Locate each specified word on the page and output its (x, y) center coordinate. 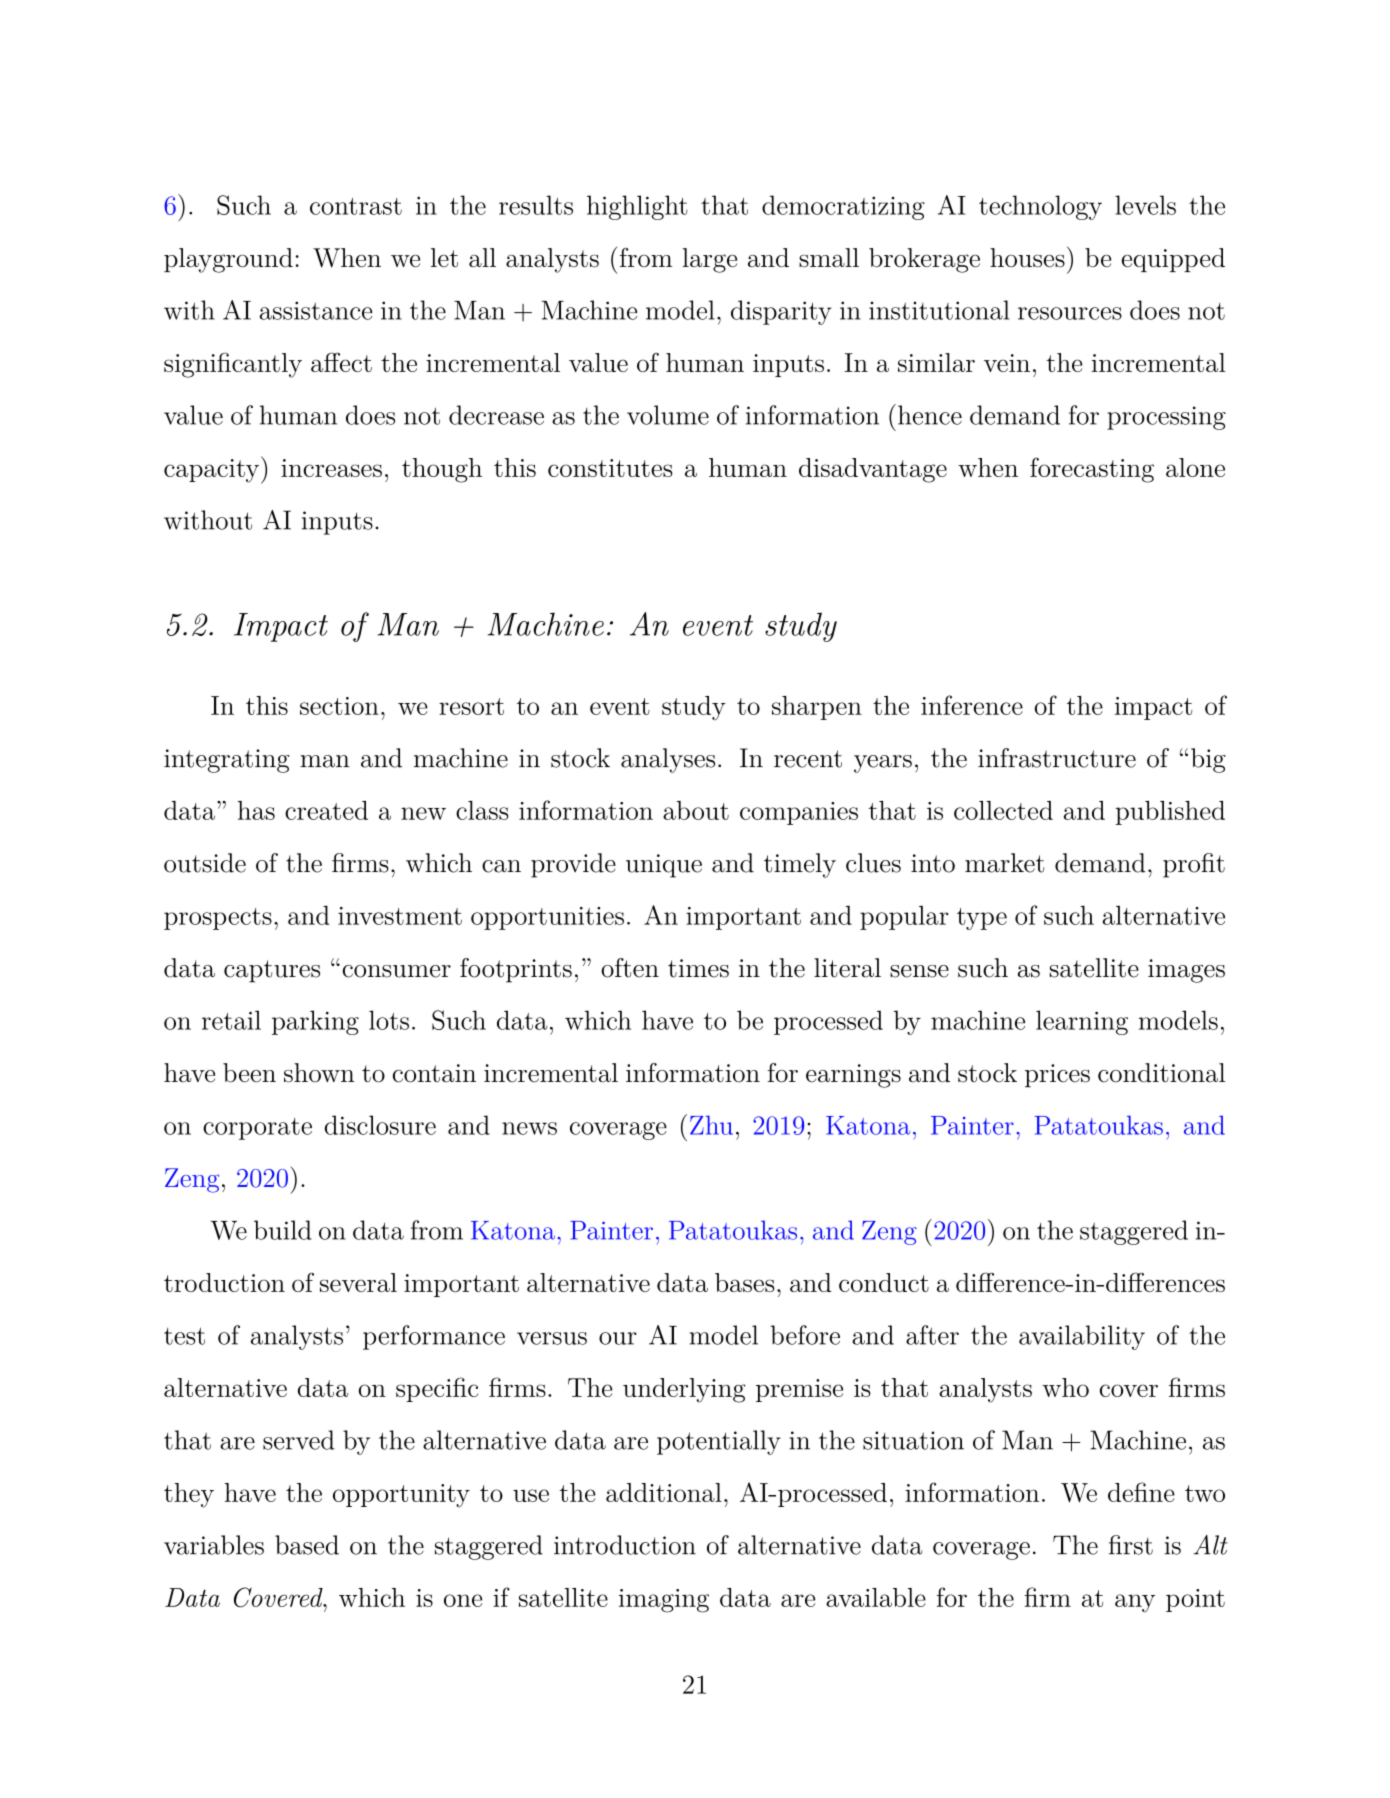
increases (331, 468)
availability (1082, 1337)
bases (744, 1282)
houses (1027, 257)
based (307, 1545)
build (282, 1230)
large (709, 260)
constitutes (610, 468)
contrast (356, 206)
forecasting (1092, 470)
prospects (218, 919)
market (1004, 863)
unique (664, 866)
